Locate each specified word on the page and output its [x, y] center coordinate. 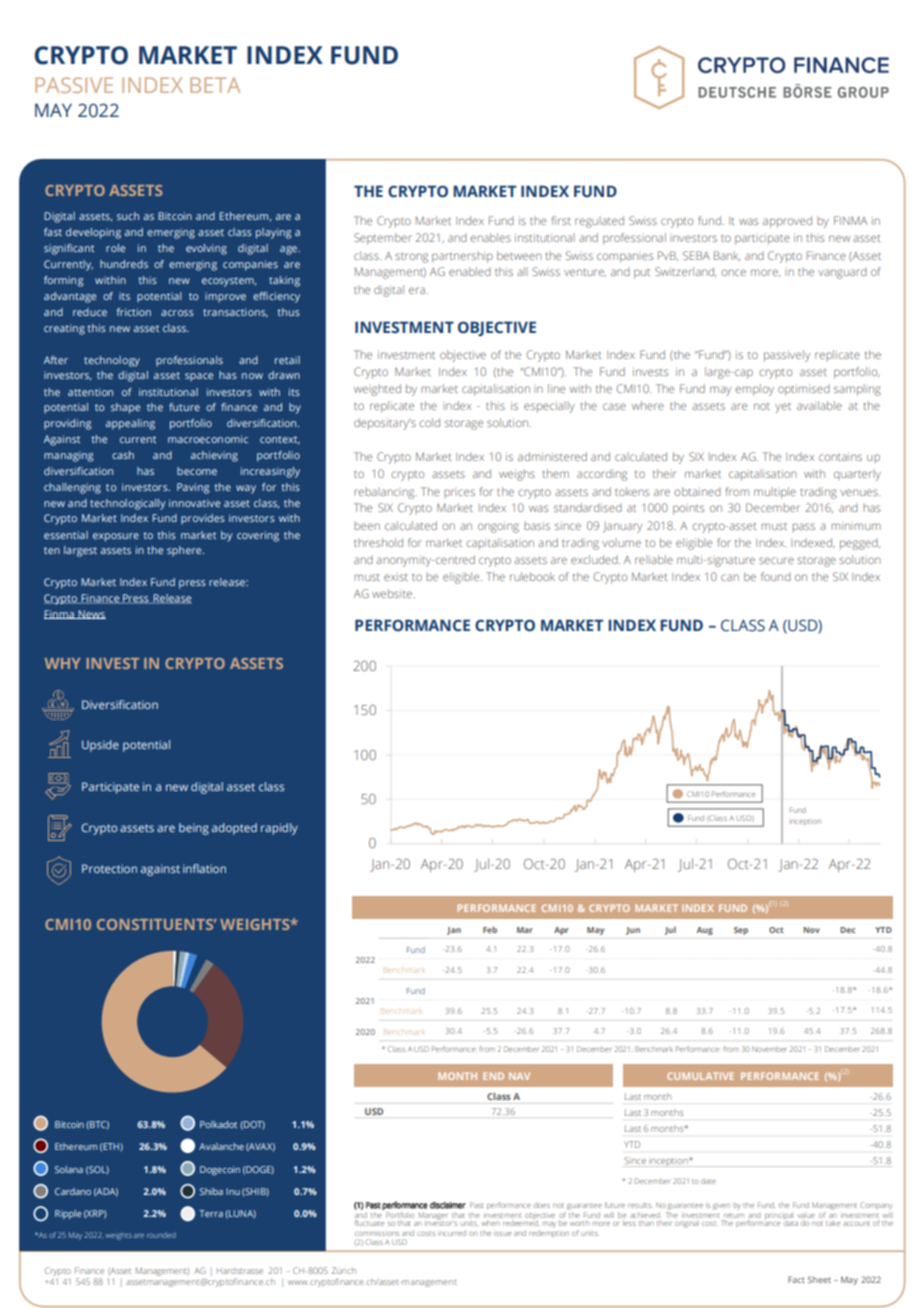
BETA [215, 85]
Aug [705, 931]
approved [787, 222]
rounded [161, 1235]
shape [125, 408]
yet [783, 408]
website [393, 593]
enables [490, 237]
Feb [490, 929]
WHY [63, 663]
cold [429, 422]
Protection [109, 868]
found [776, 576]
